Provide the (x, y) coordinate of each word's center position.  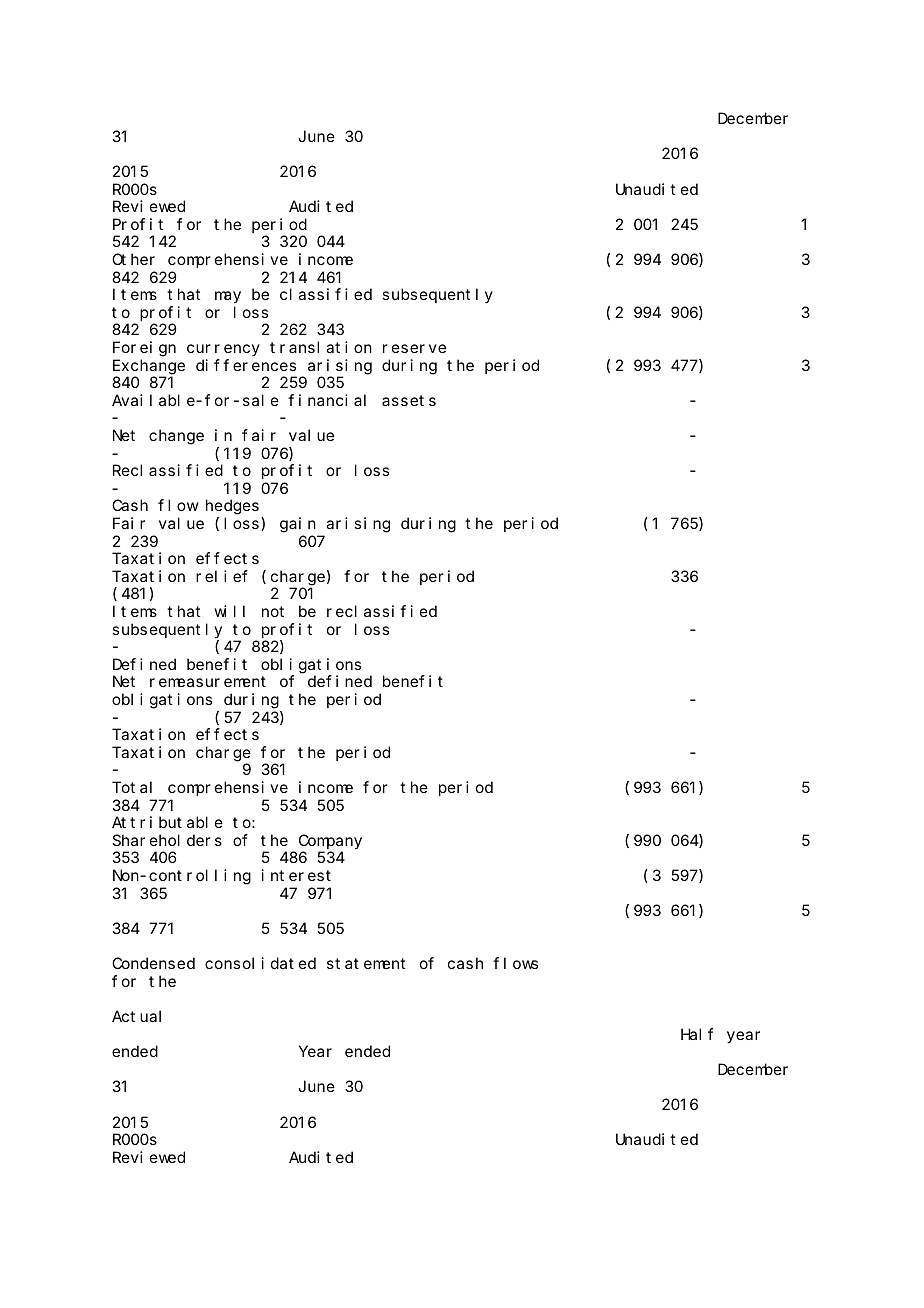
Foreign (144, 349)
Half (697, 1034)
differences (246, 365)
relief (222, 576)
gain (298, 525)
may (228, 298)
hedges (232, 507)
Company (330, 842)
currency (223, 350)
